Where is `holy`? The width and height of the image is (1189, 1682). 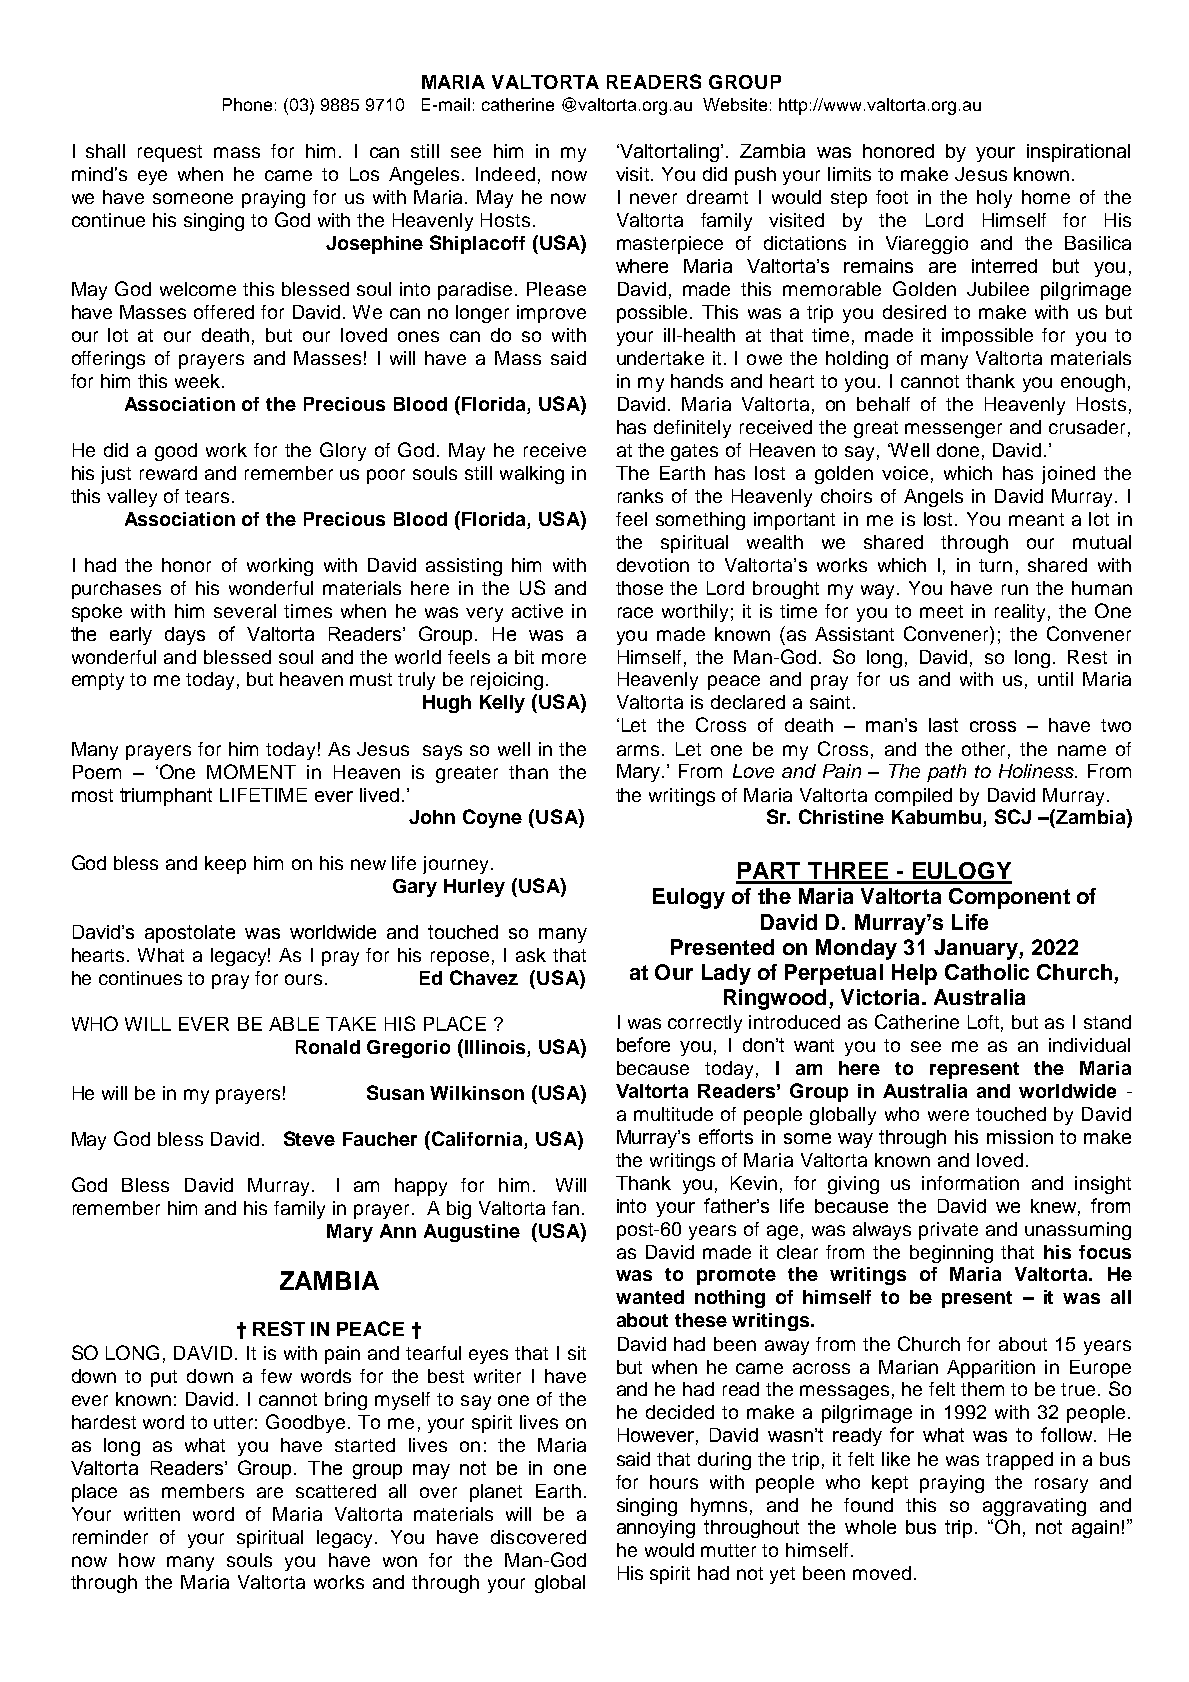 holy is located at coordinates (994, 199).
